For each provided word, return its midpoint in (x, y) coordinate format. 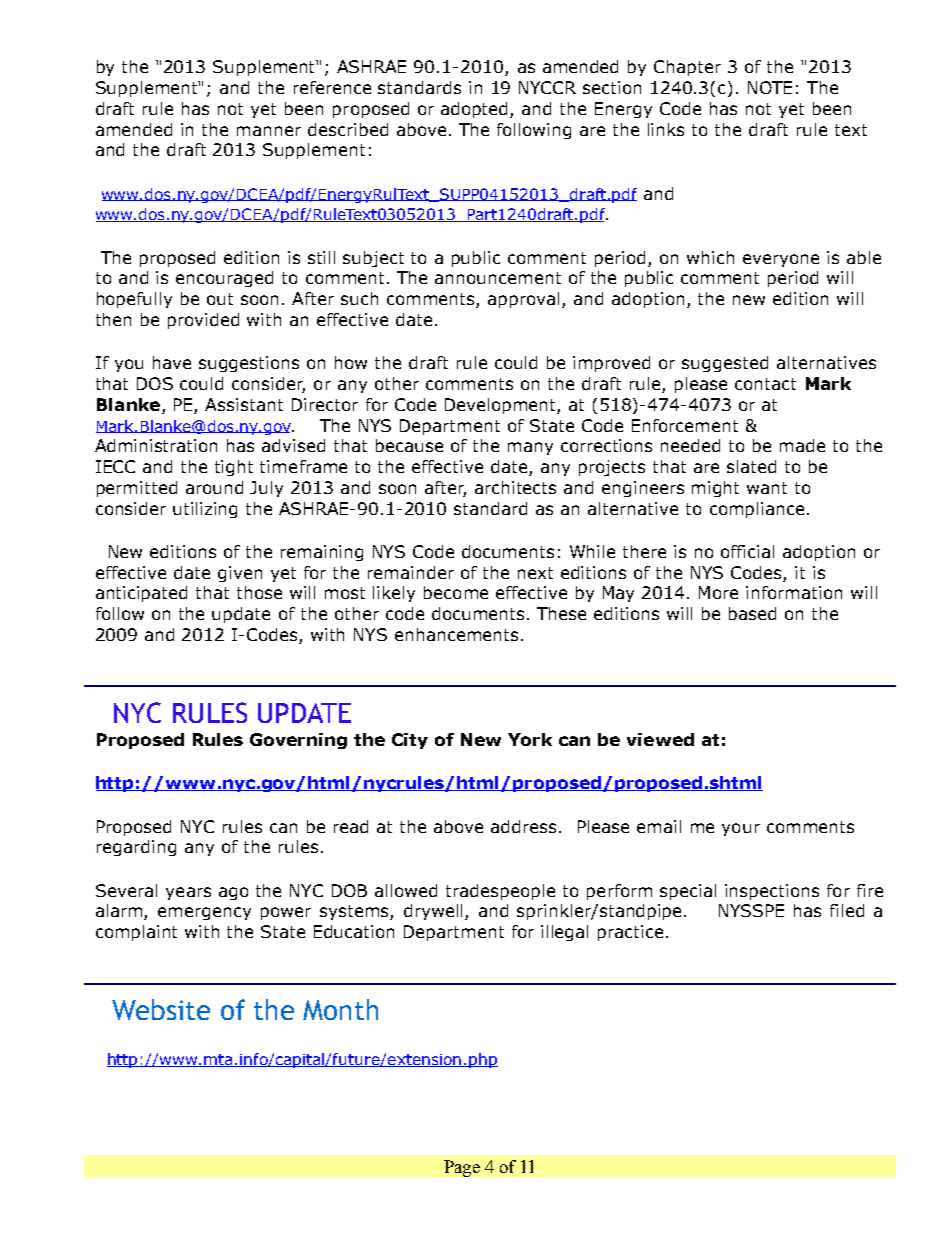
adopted (476, 110)
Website (161, 1009)
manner (269, 131)
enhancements (456, 634)
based (752, 613)
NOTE (770, 87)
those (259, 592)
